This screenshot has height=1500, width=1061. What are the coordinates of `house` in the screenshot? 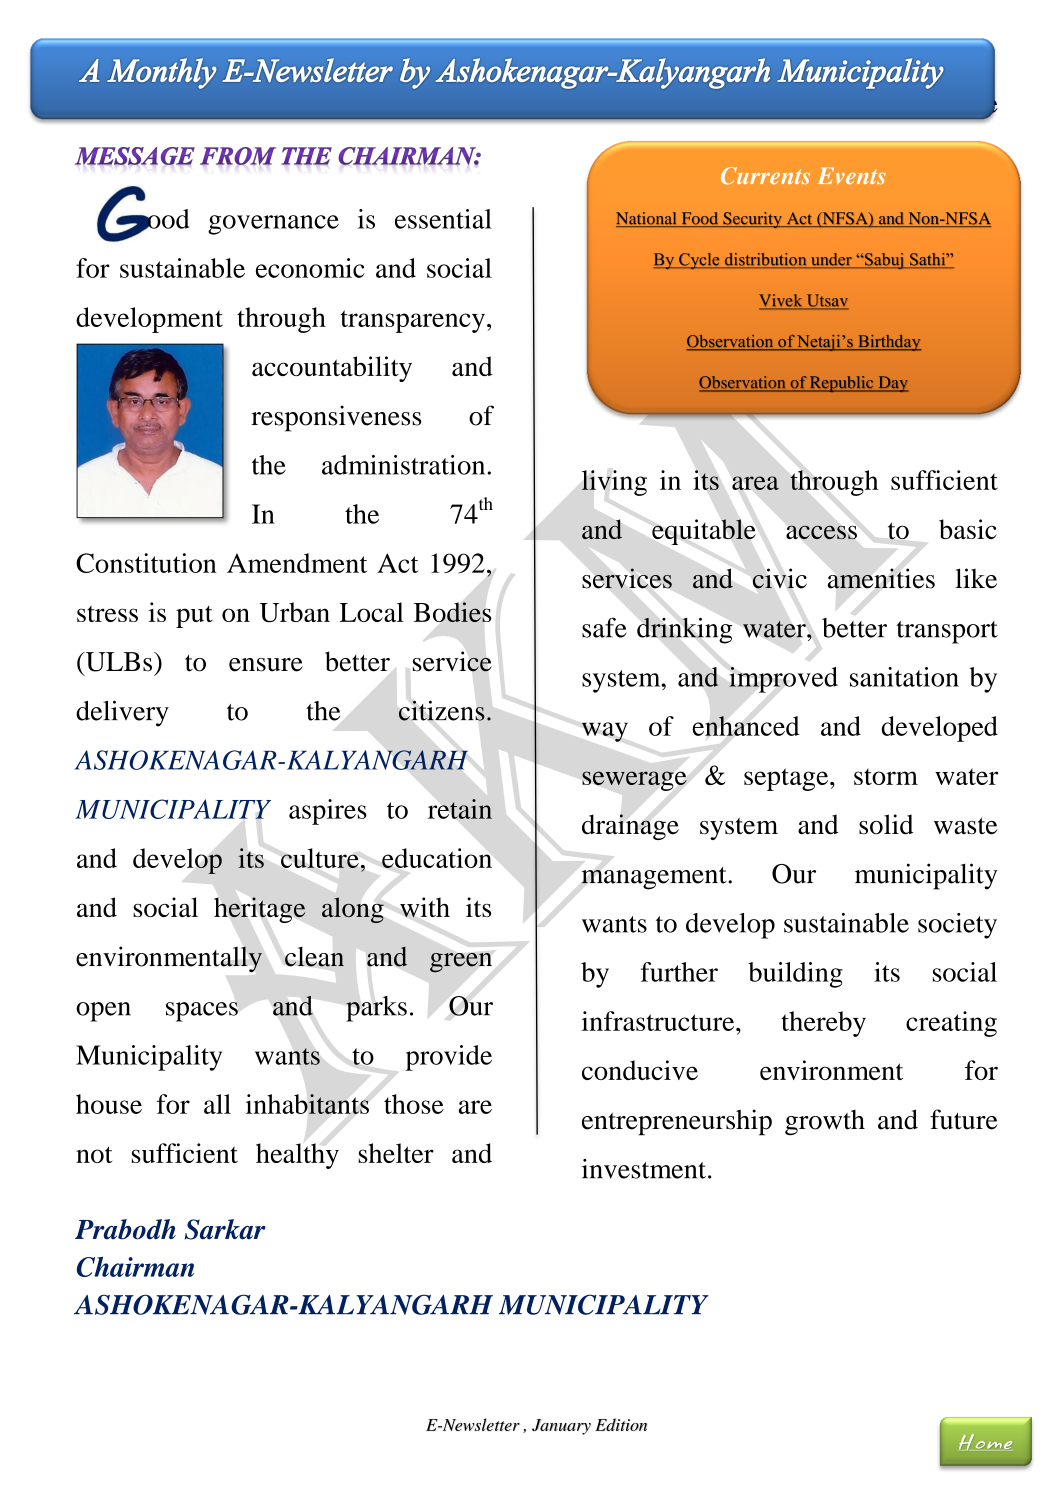 It's located at (109, 1104).
